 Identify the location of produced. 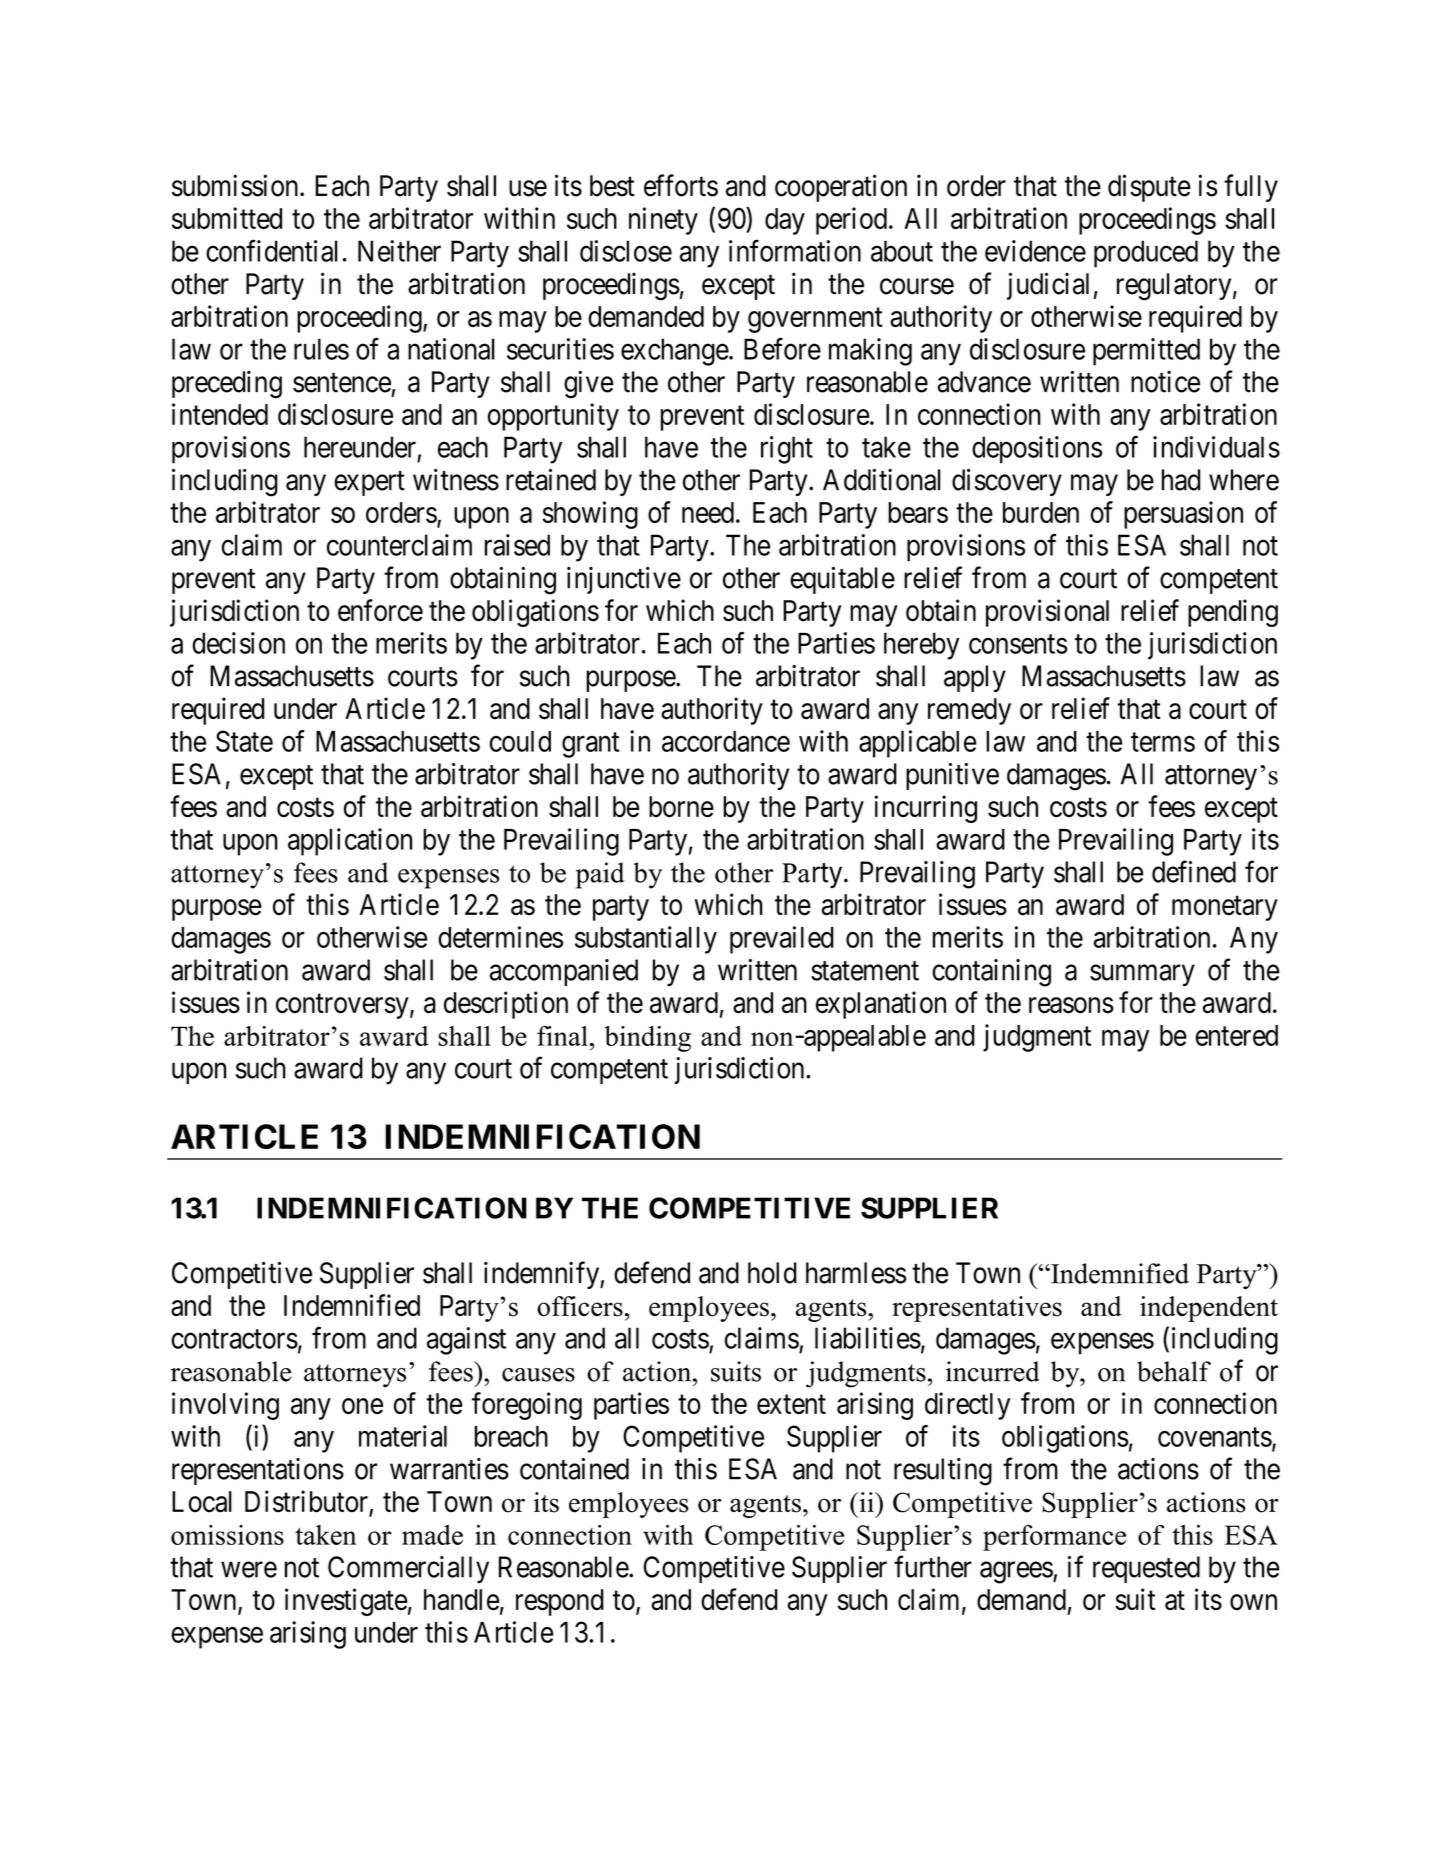
(1146, 254).
